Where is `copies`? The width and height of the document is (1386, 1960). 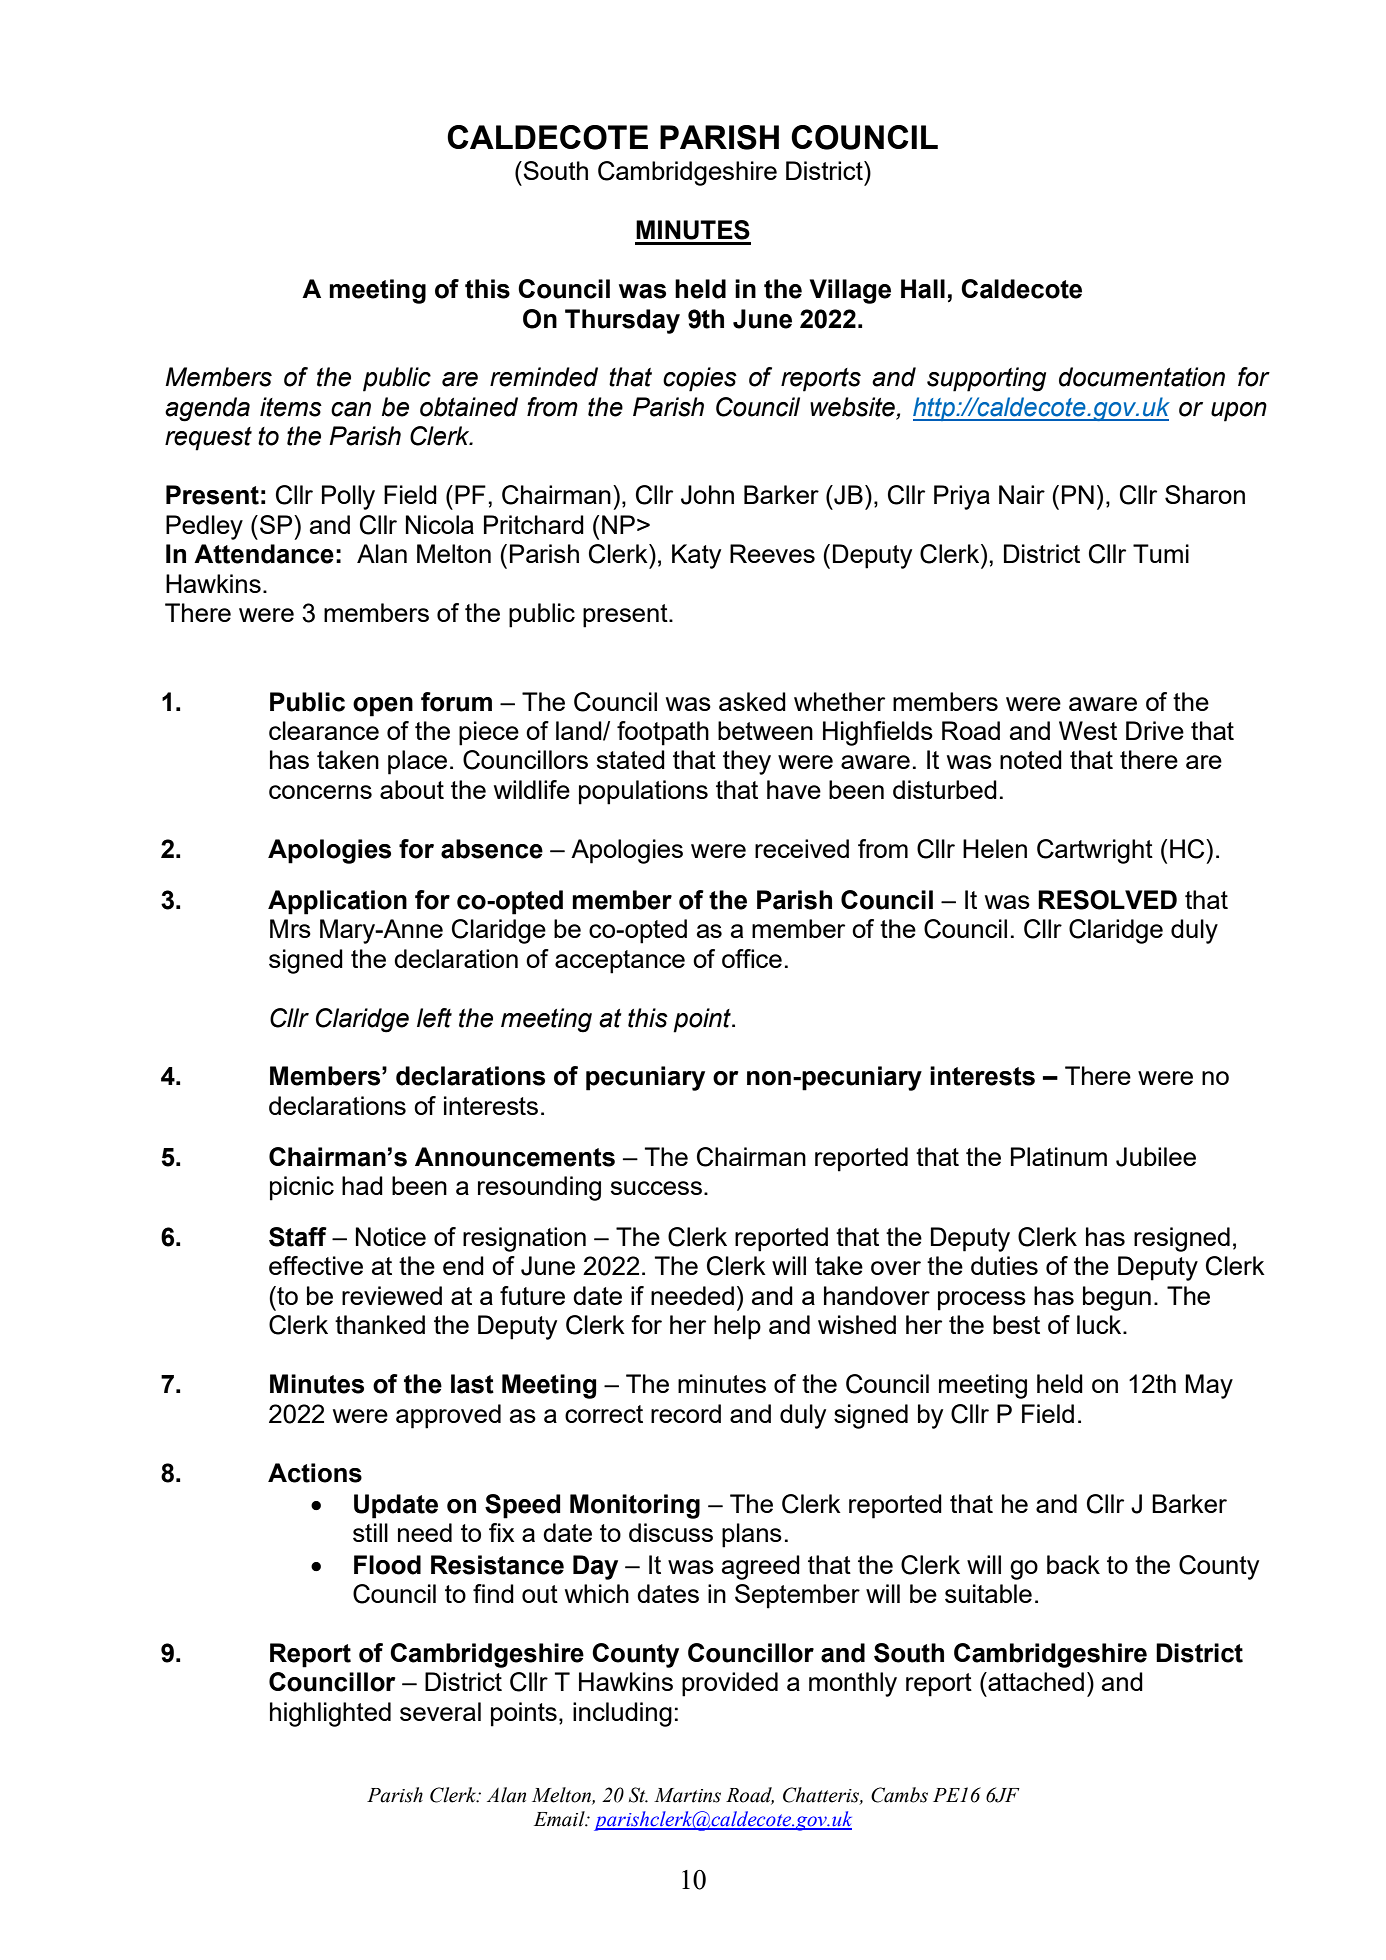 copies is located at coordinates (700, 379).
